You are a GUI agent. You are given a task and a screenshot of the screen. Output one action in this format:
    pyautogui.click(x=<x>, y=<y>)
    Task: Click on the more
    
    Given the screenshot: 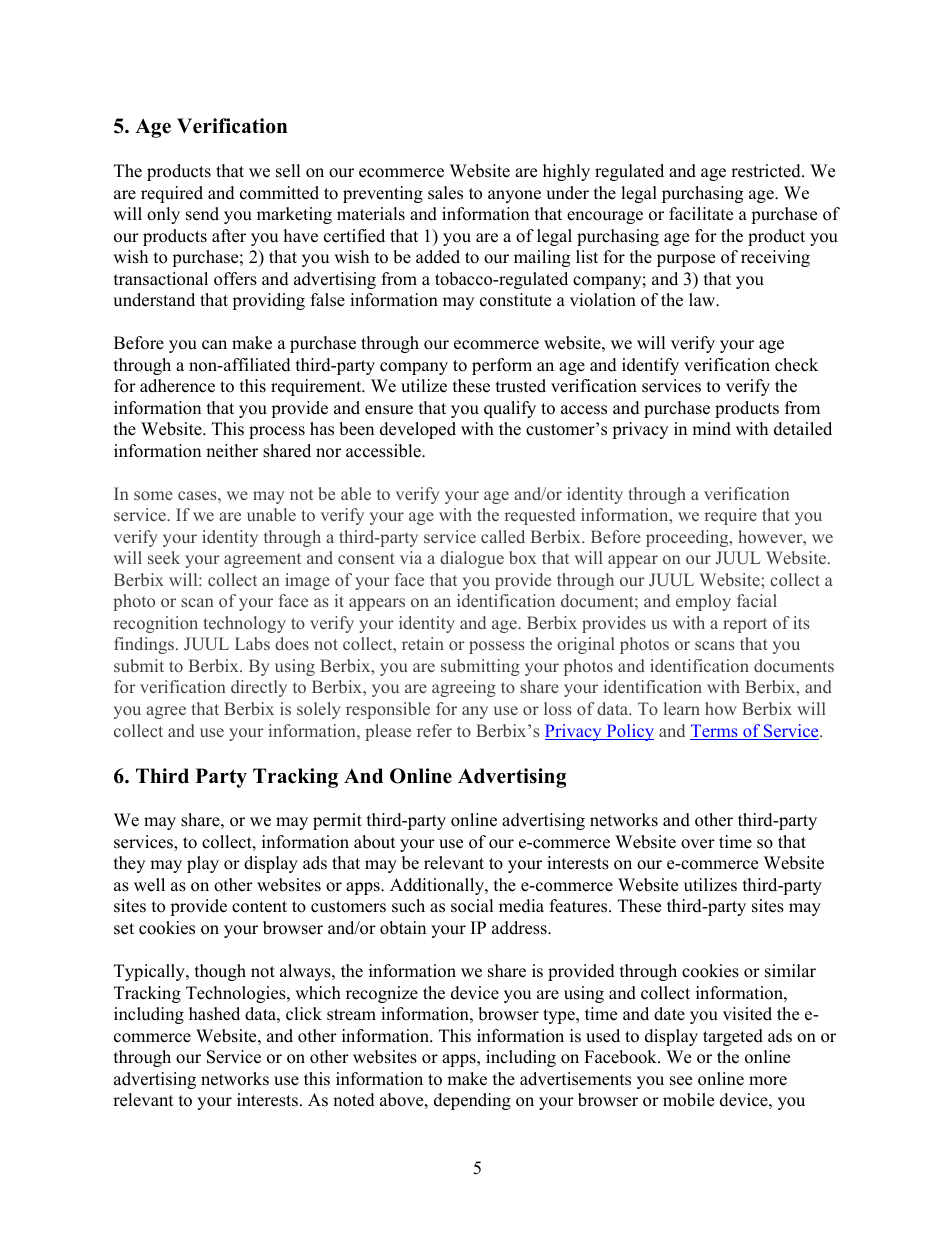 What is the action you would take?
    pyautogui.click(x=768, y=1081)
